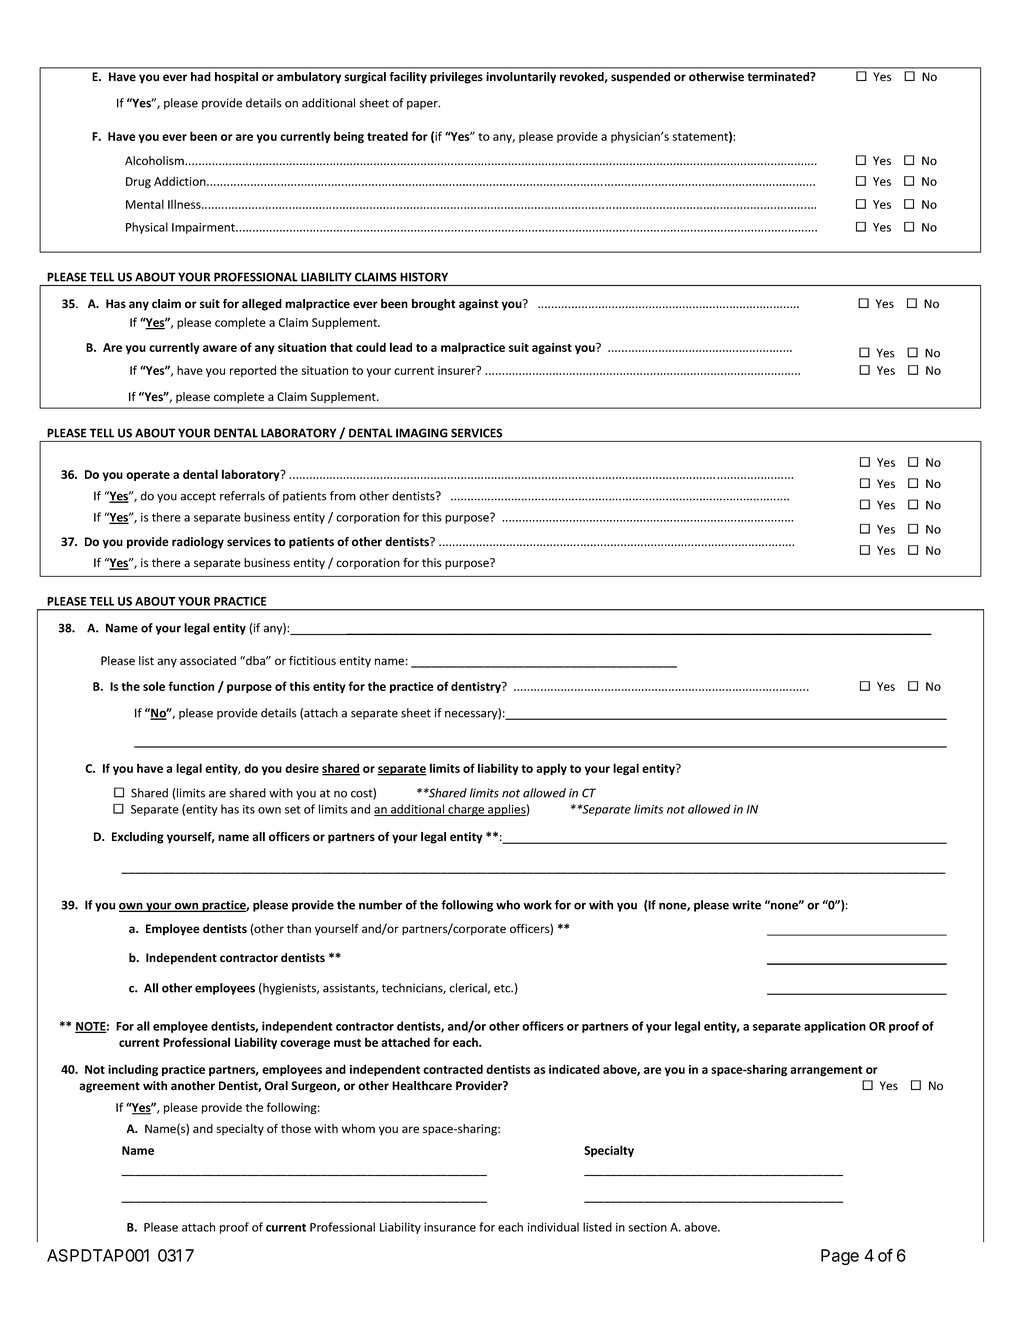 This page has height=1321, width=1021. What do you see at coordinates (456, 78) in the page?
I see `privileges` at bounding box center [456, 78].
